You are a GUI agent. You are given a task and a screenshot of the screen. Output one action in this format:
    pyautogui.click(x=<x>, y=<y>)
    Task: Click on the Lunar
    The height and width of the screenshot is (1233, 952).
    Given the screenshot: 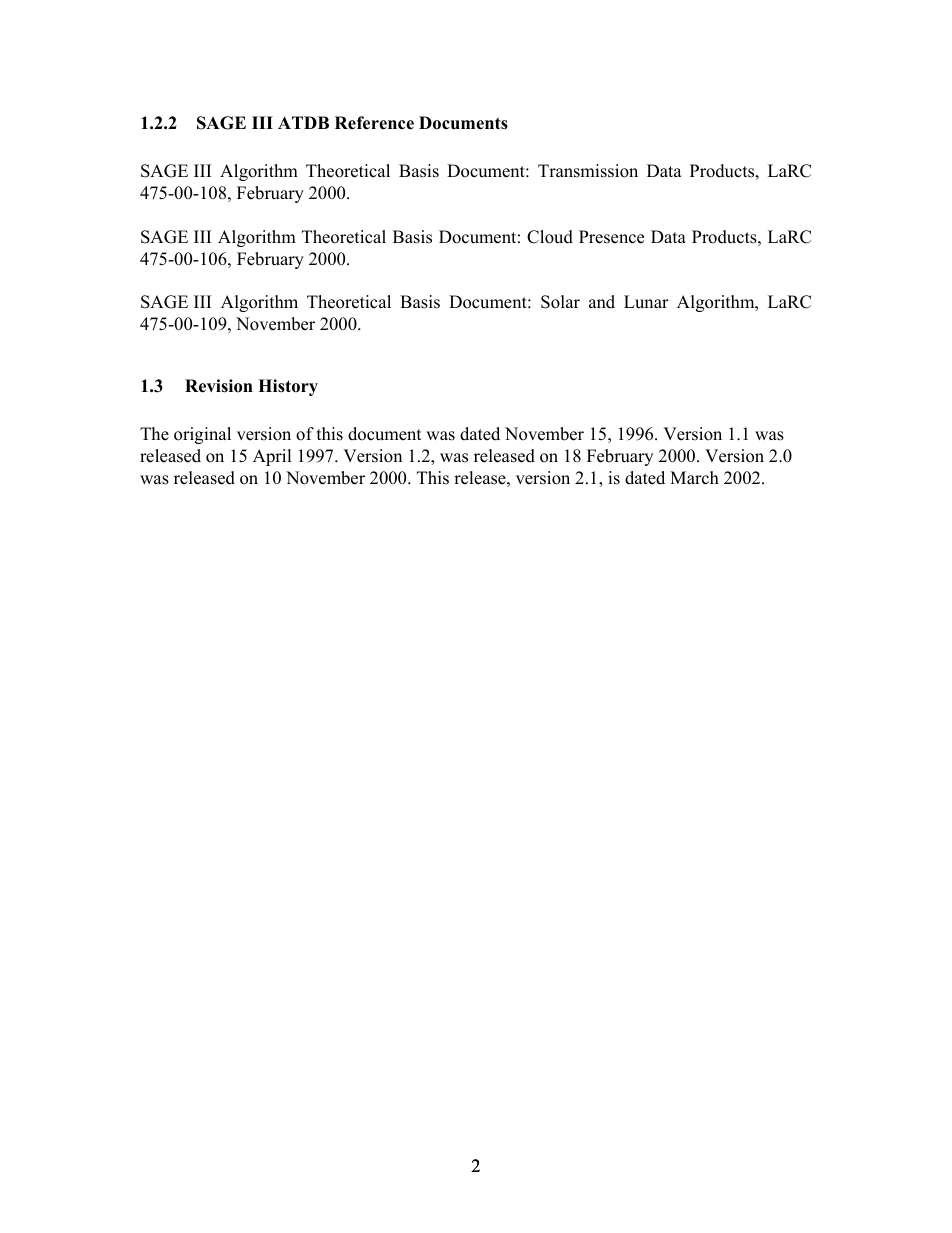 What is the action you would take?
    pyautogui.click(x=646, y=302)
